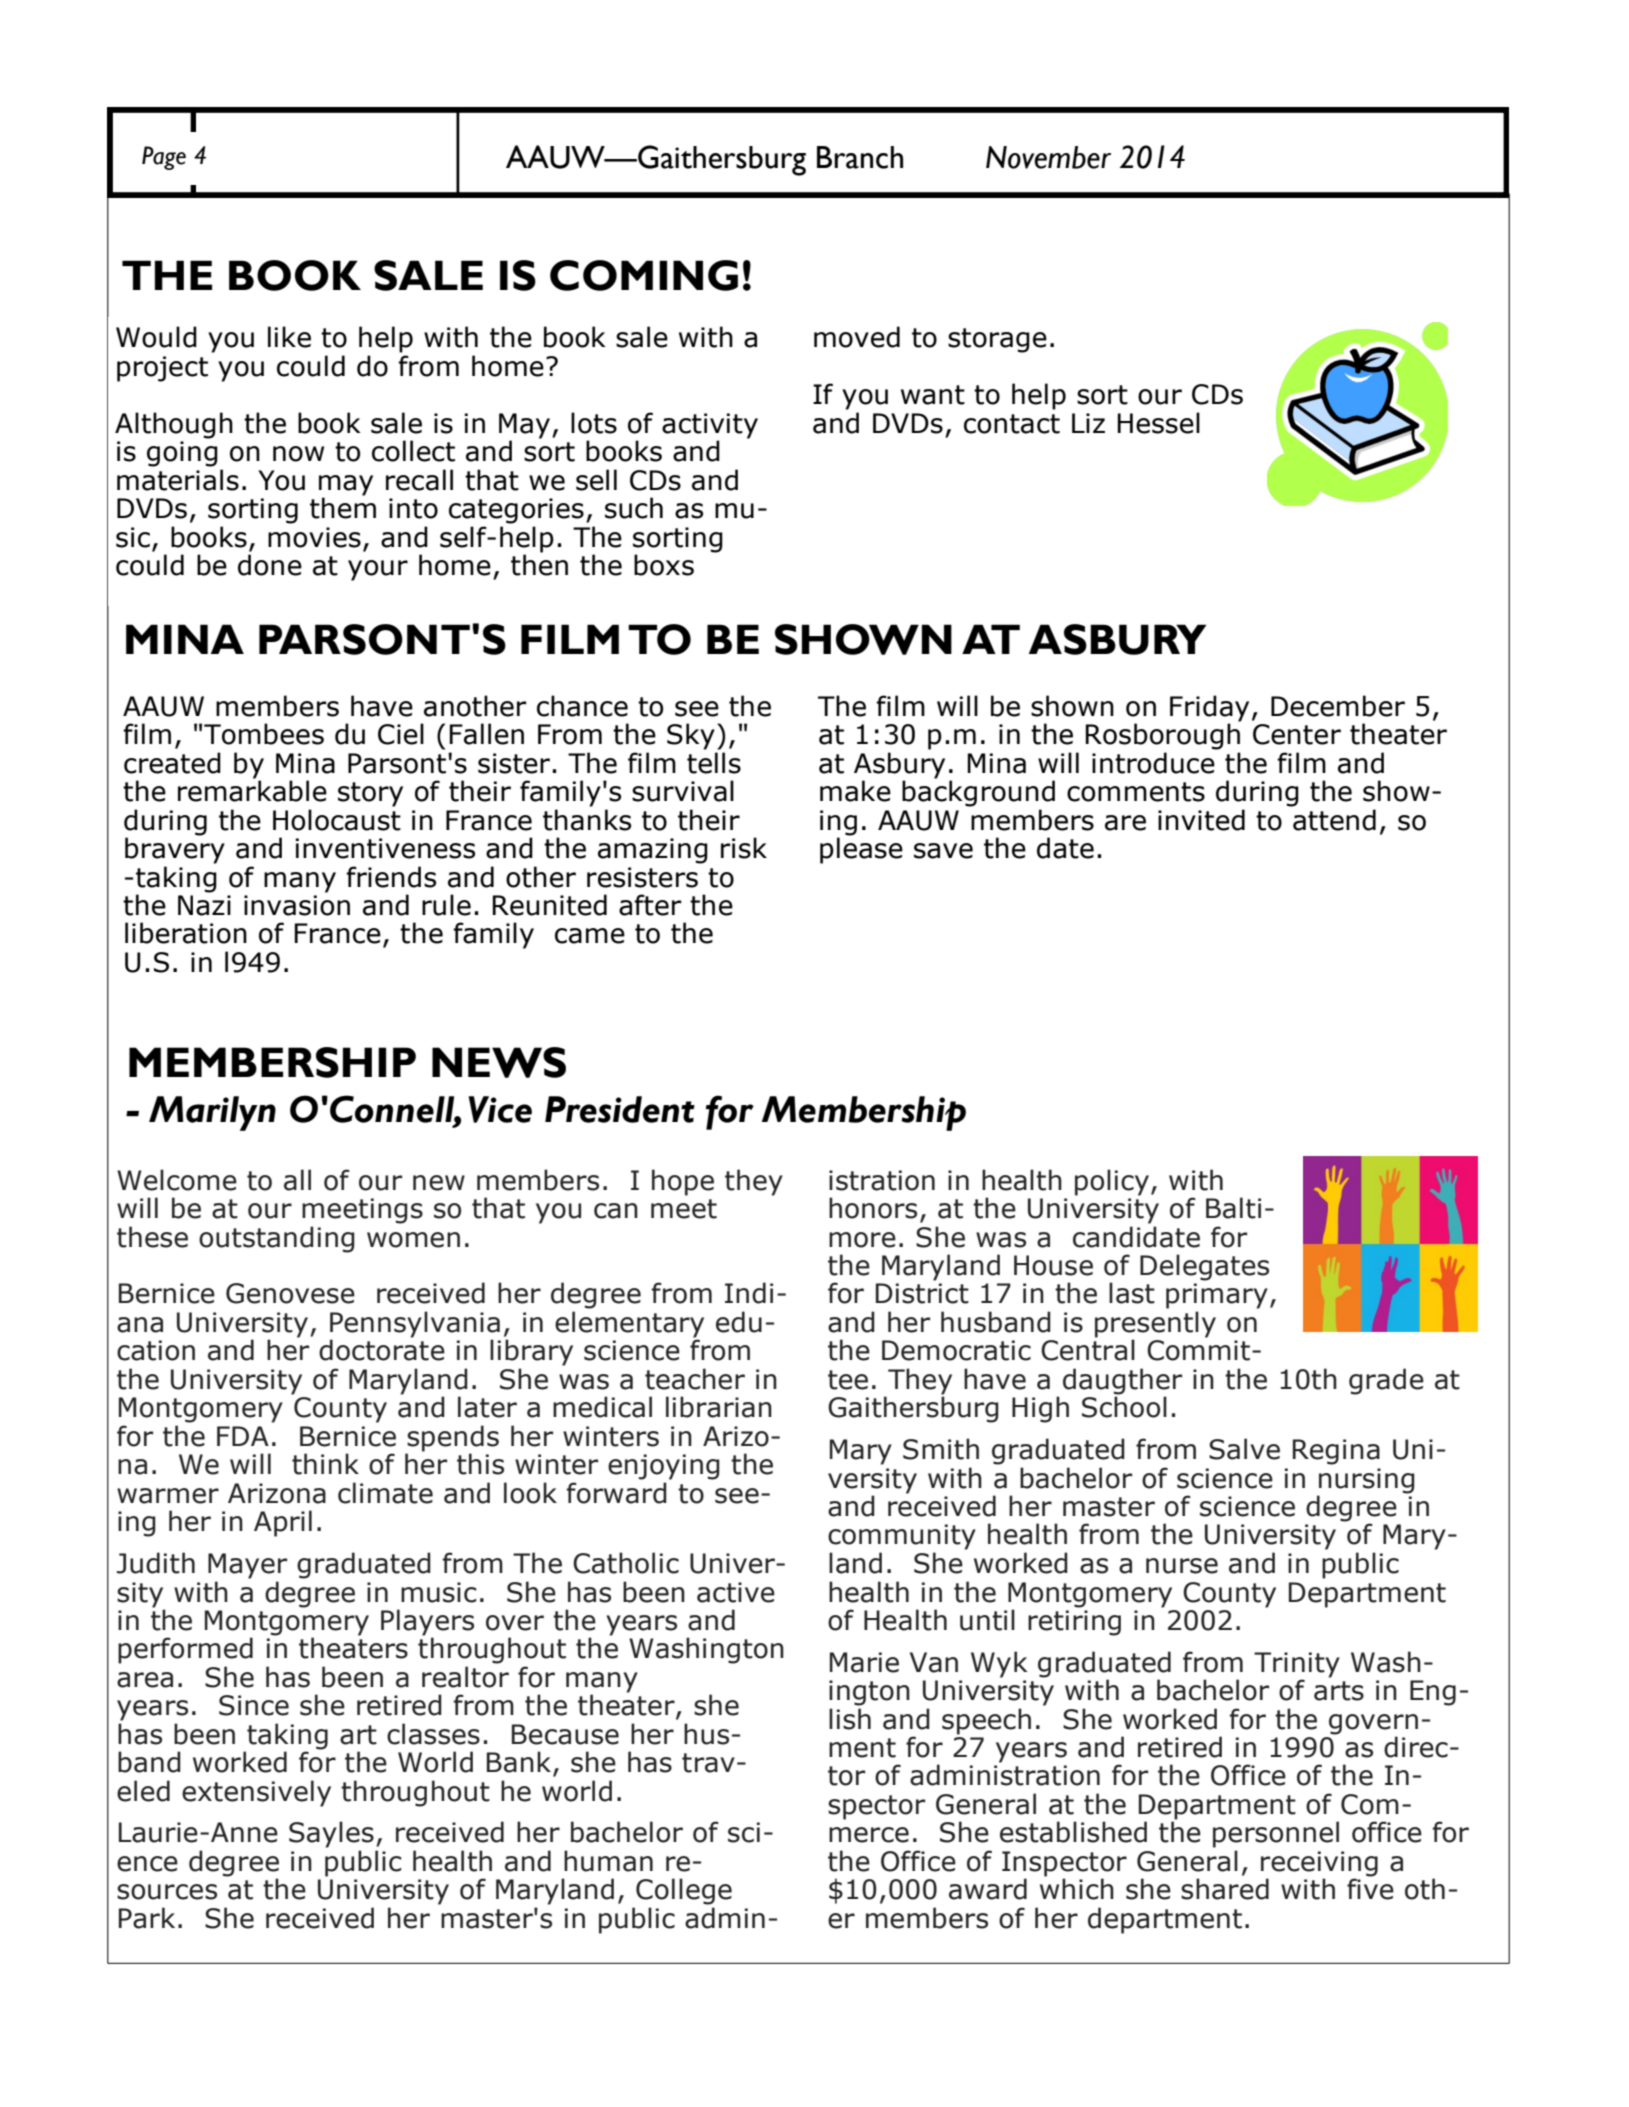  I want to click on Page, so click(164, 158).
